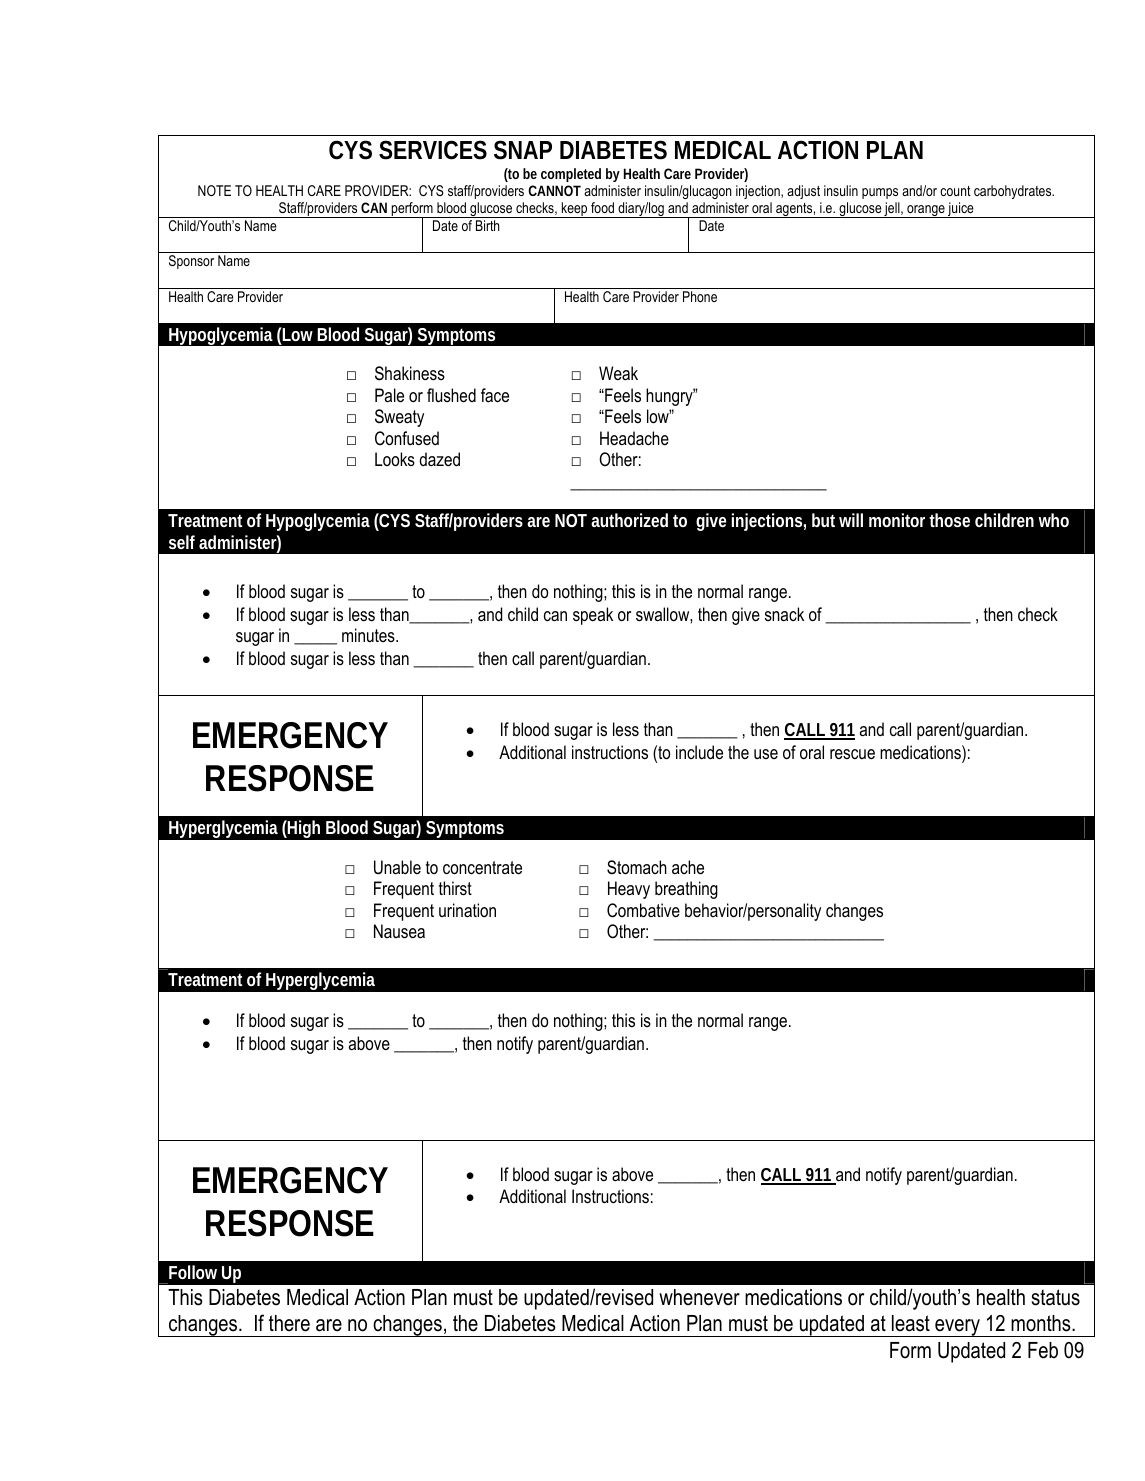 This screenshot has width=1145, height=1481. I want to click on speak, so click(593, 616).
